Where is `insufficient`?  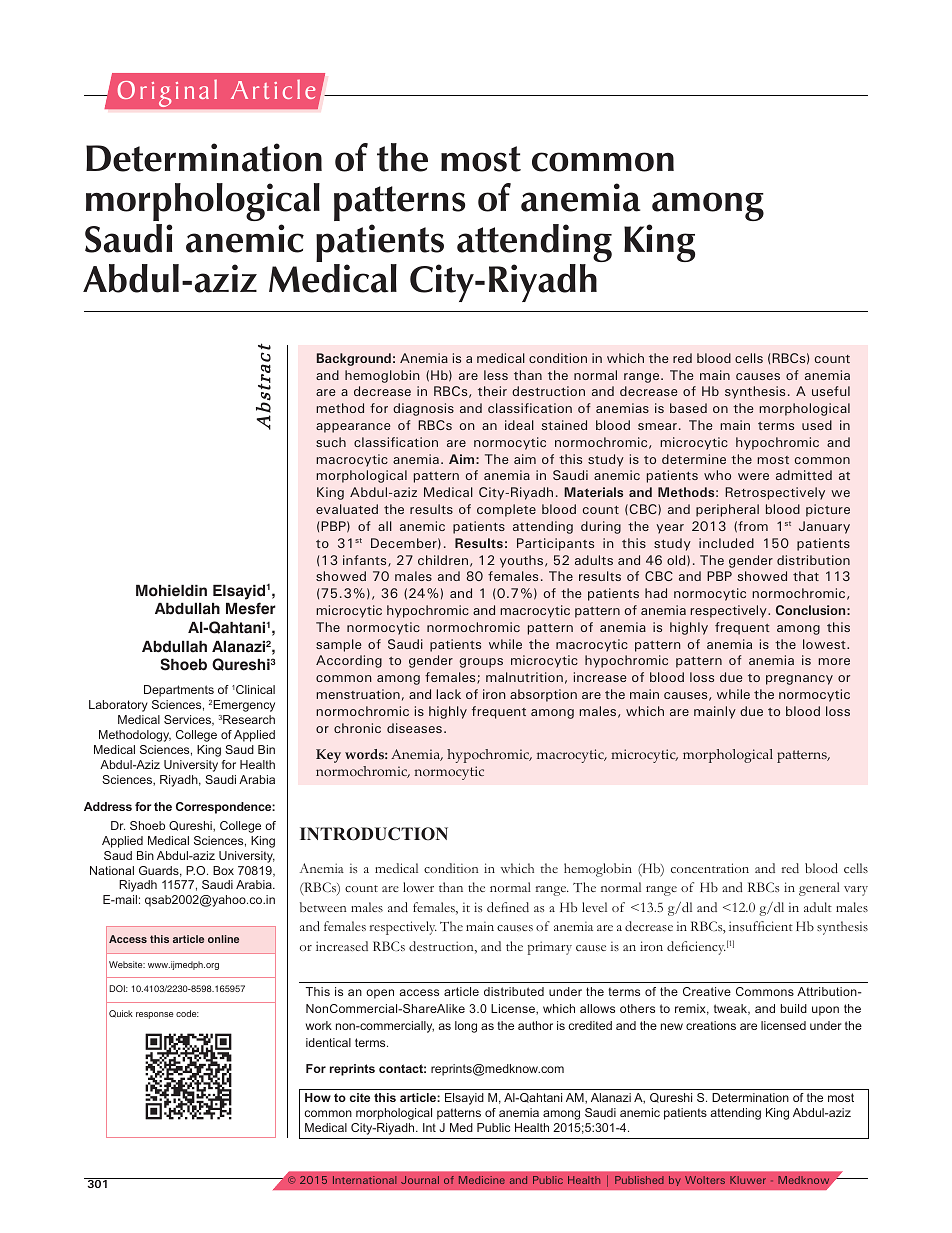 insufficient is located at coordinates (761, 926).
